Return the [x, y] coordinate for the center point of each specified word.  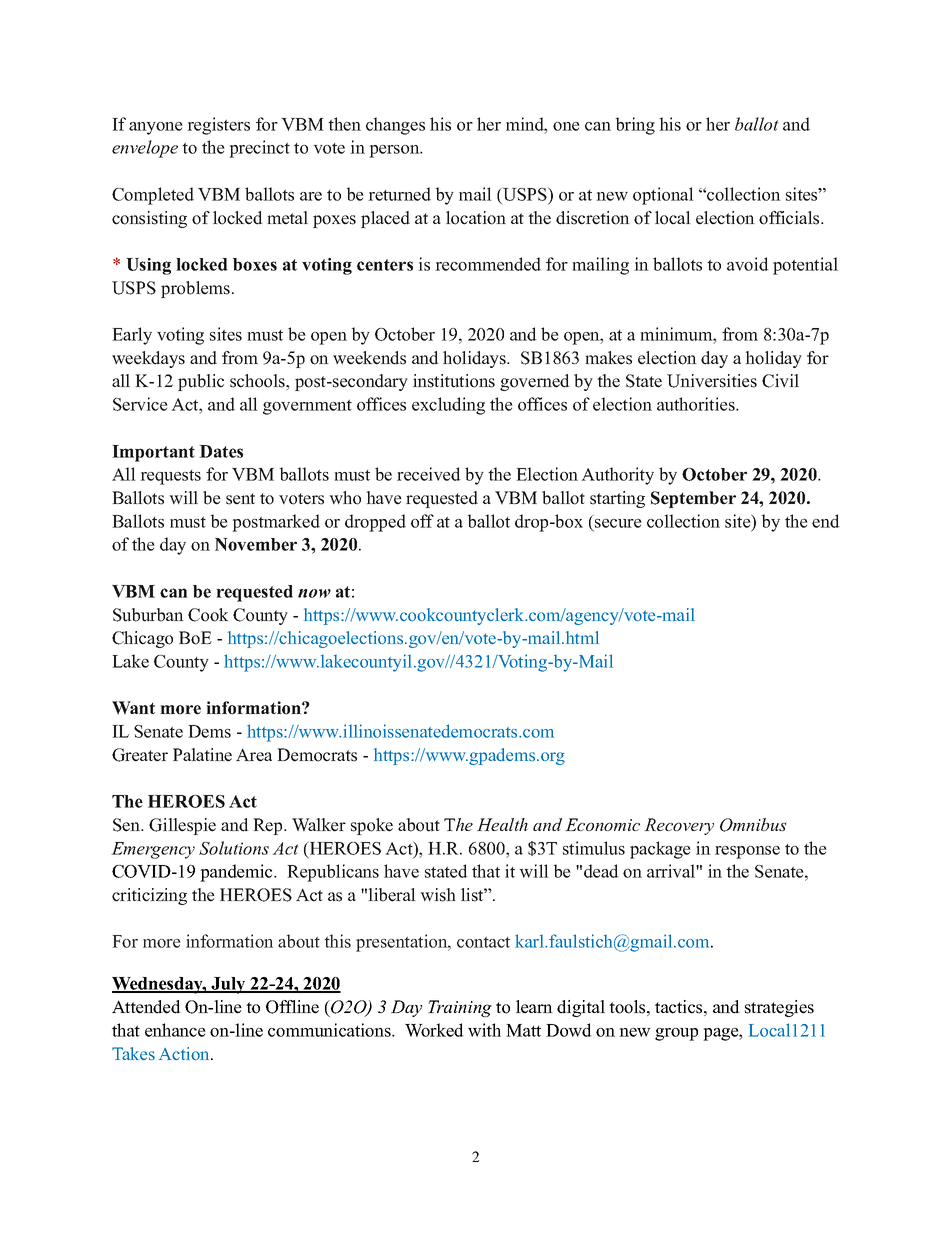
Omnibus [753, 825]
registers [218, 126]
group [676, 1034]
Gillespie [182, 826]
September [693, 499]
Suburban [148, 615]
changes [395, 126]
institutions [454, 381]
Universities [712, 381]
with [484, 1030]
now [314, 593]
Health [502, 824]
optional [663, 196]
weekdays [148, 359]
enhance [175, 1030]
